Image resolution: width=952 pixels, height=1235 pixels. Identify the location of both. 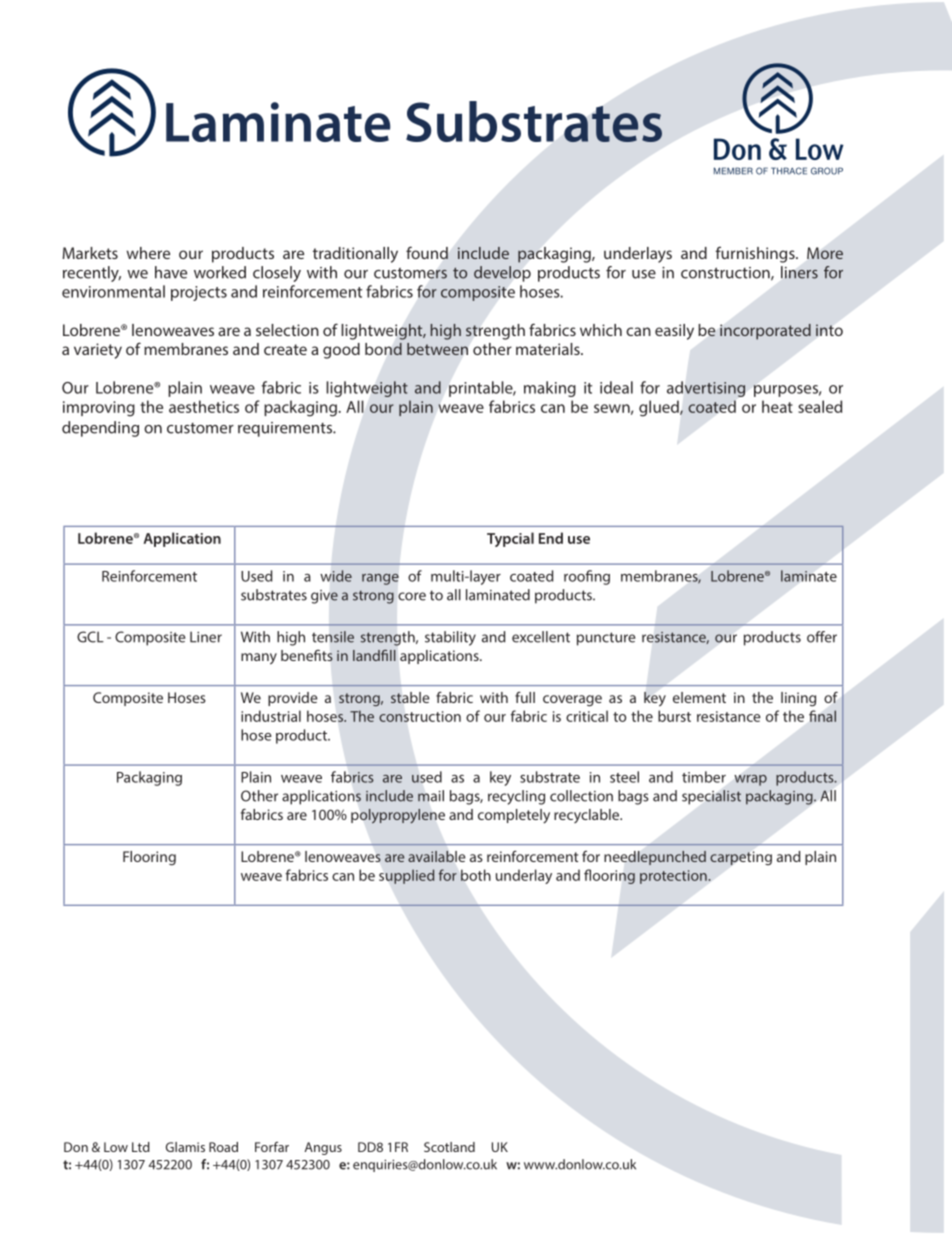
(476, 875).
